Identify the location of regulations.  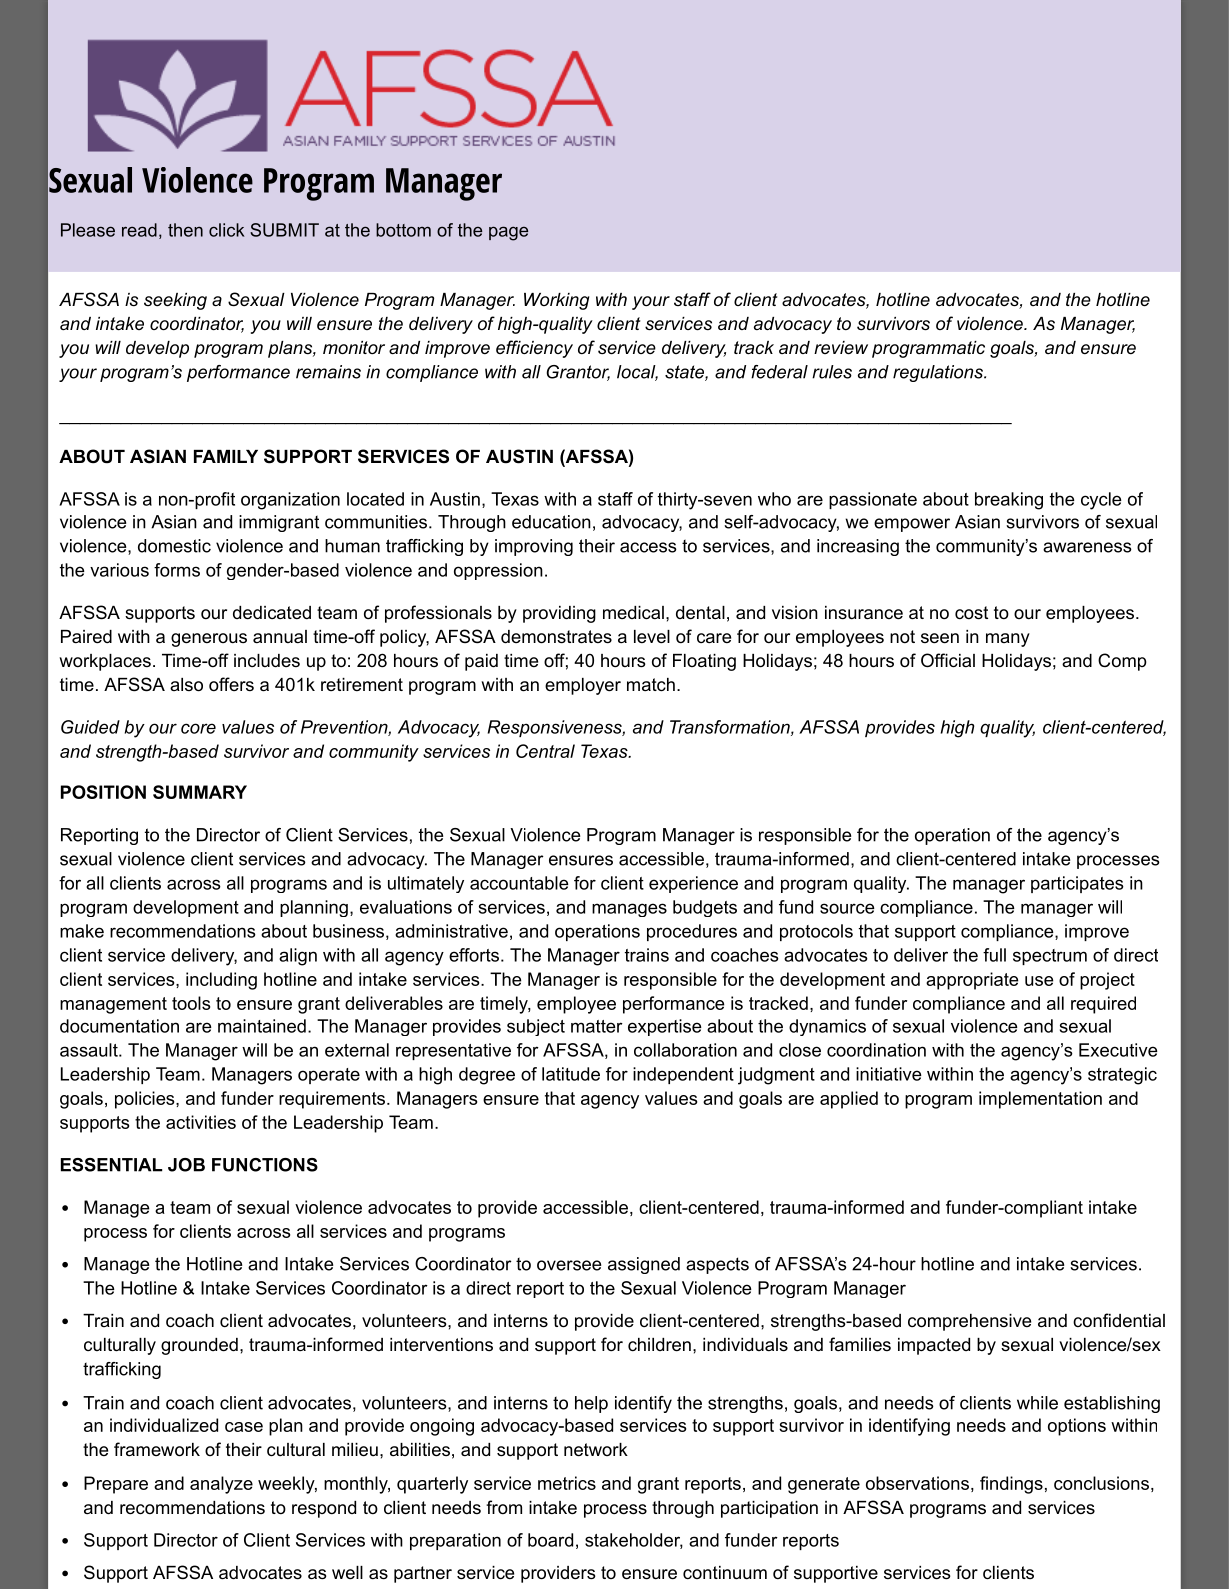
(939, 373).
